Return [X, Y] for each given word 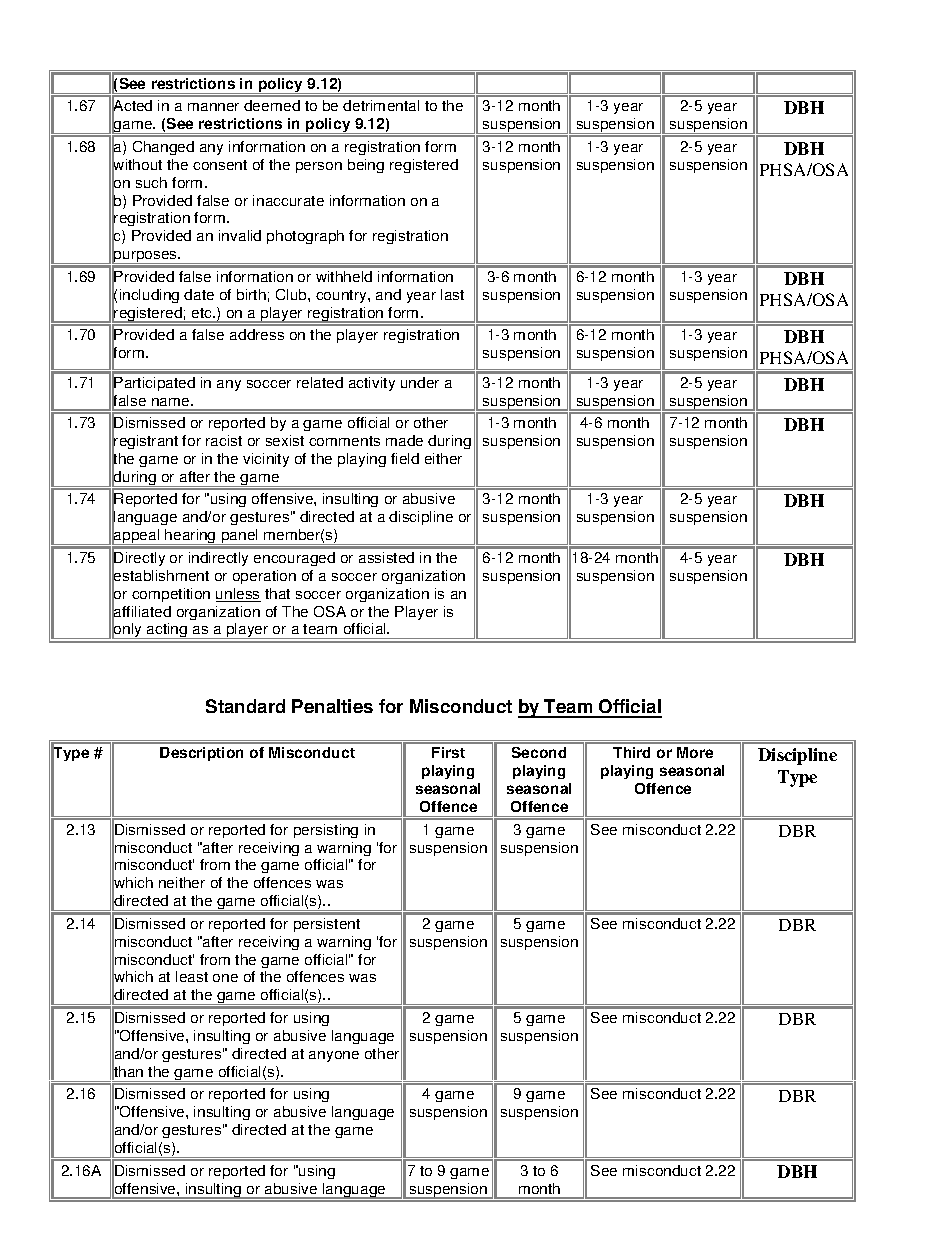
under [420, 382]
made [404, 440]
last [452, 294]
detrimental [381, 105]
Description [201, 754]
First [448, 752]
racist [224, 440]
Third [631, 752]
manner [213, 107]
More [695, 752]
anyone [334, 1056]
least [192, 976]
